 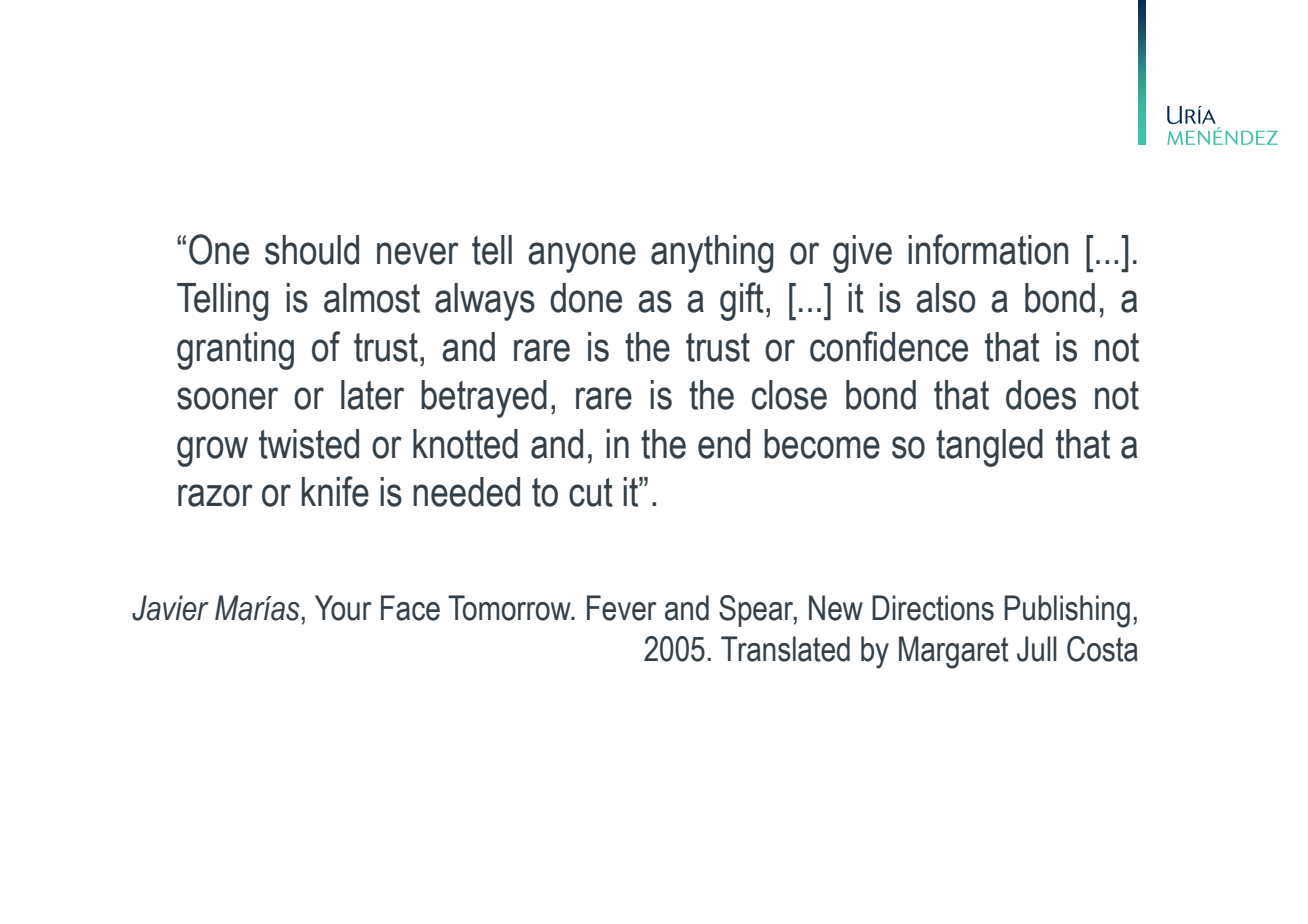 I want to click on tangled, so click(x=989, y=448).
